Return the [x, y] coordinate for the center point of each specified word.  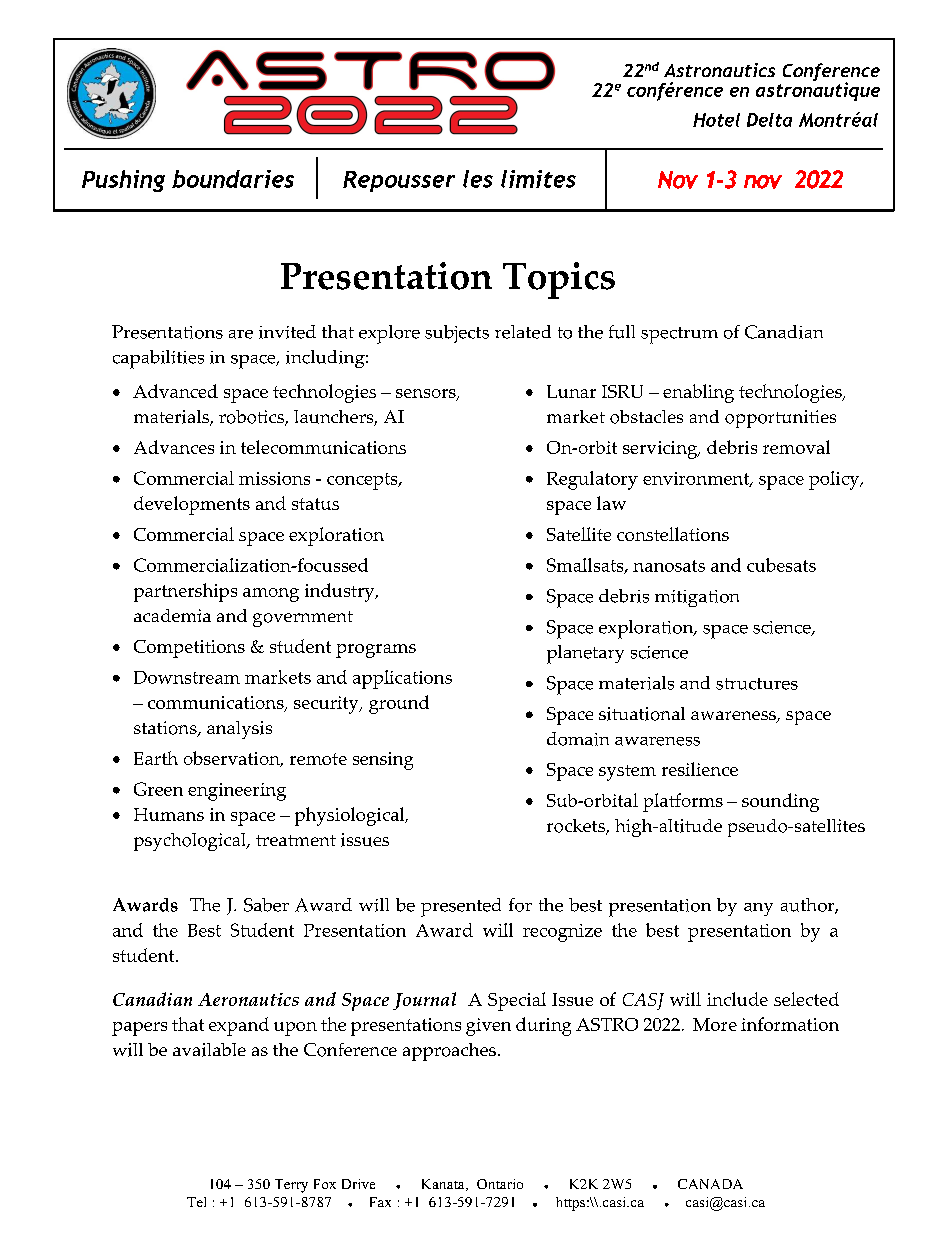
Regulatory [592, 480]
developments [192, 505]
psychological [191, 842]
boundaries [233, 179]
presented [461, 907]
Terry [291, 1186]
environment [697, 479]
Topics [559, 280]
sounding [780, 802]
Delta [769, 120]
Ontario [500, 1184]
